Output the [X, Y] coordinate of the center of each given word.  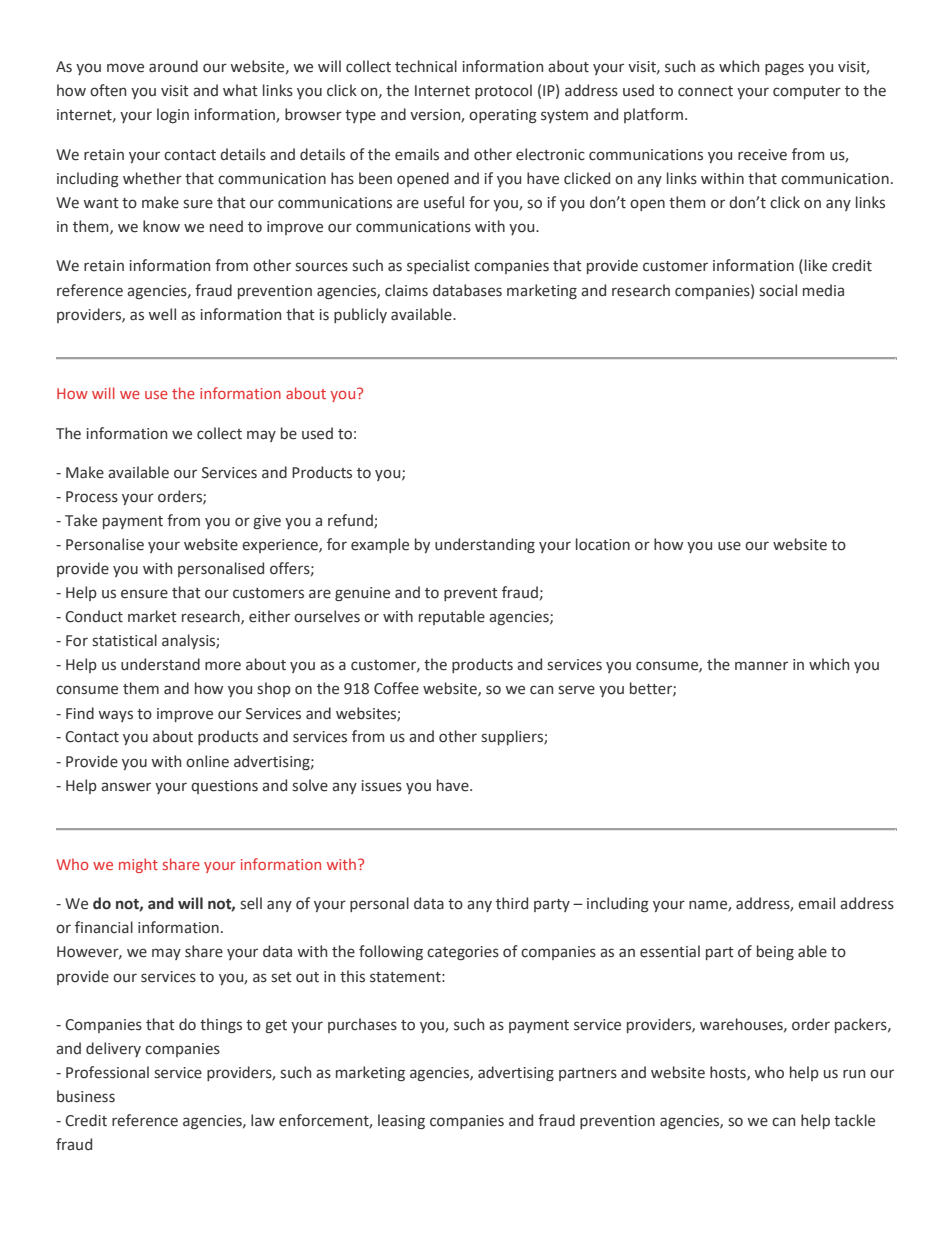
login [173, 115]
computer [807, 92]
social [778, 290]
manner [761, 666]
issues [382, 786]
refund [351, 521]
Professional [107, 1072]
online [207, 761]
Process [92, 497]
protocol [503, 91]
